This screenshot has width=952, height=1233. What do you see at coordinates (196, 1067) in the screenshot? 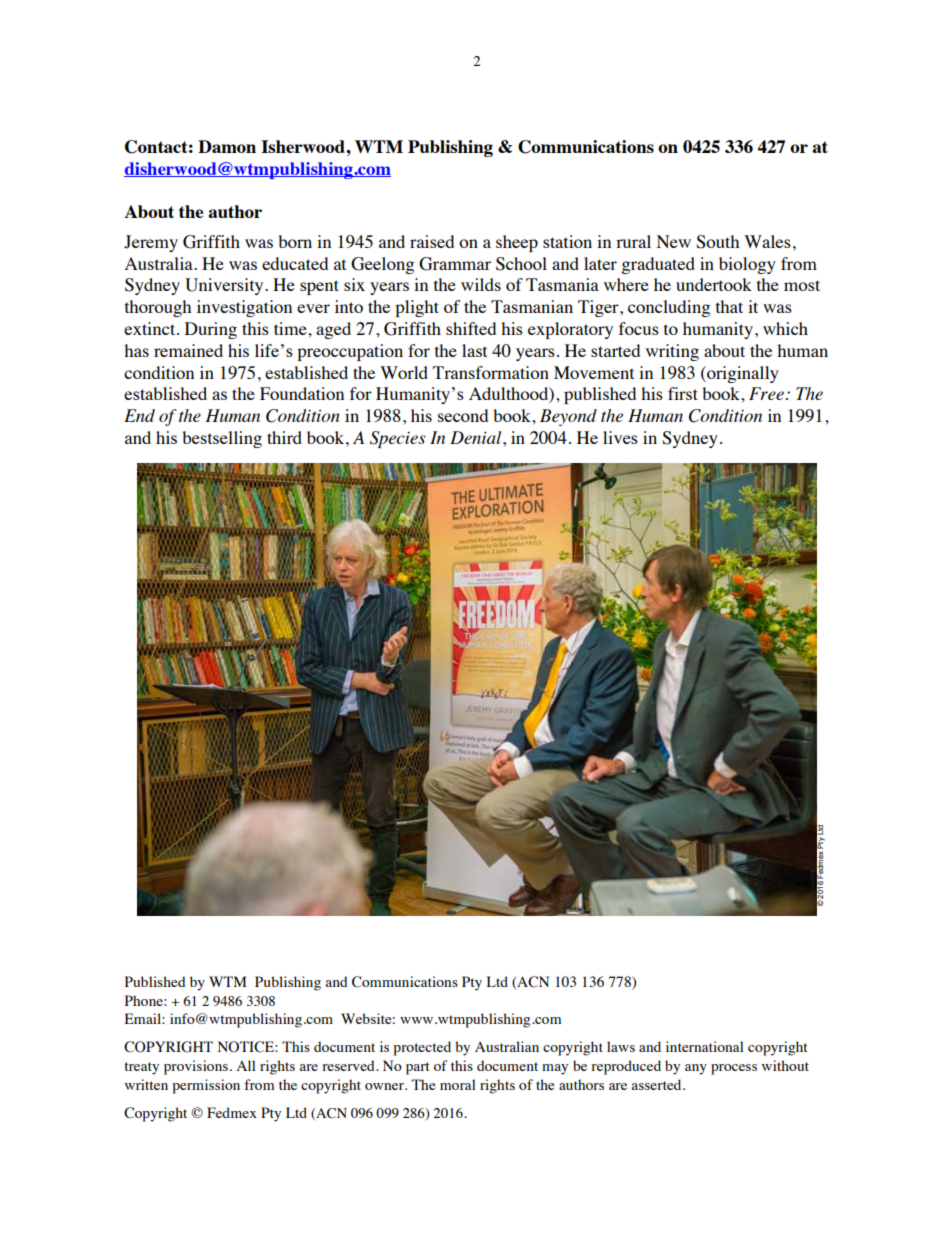
I see `provisions` at bounding box center [196, 1067].
